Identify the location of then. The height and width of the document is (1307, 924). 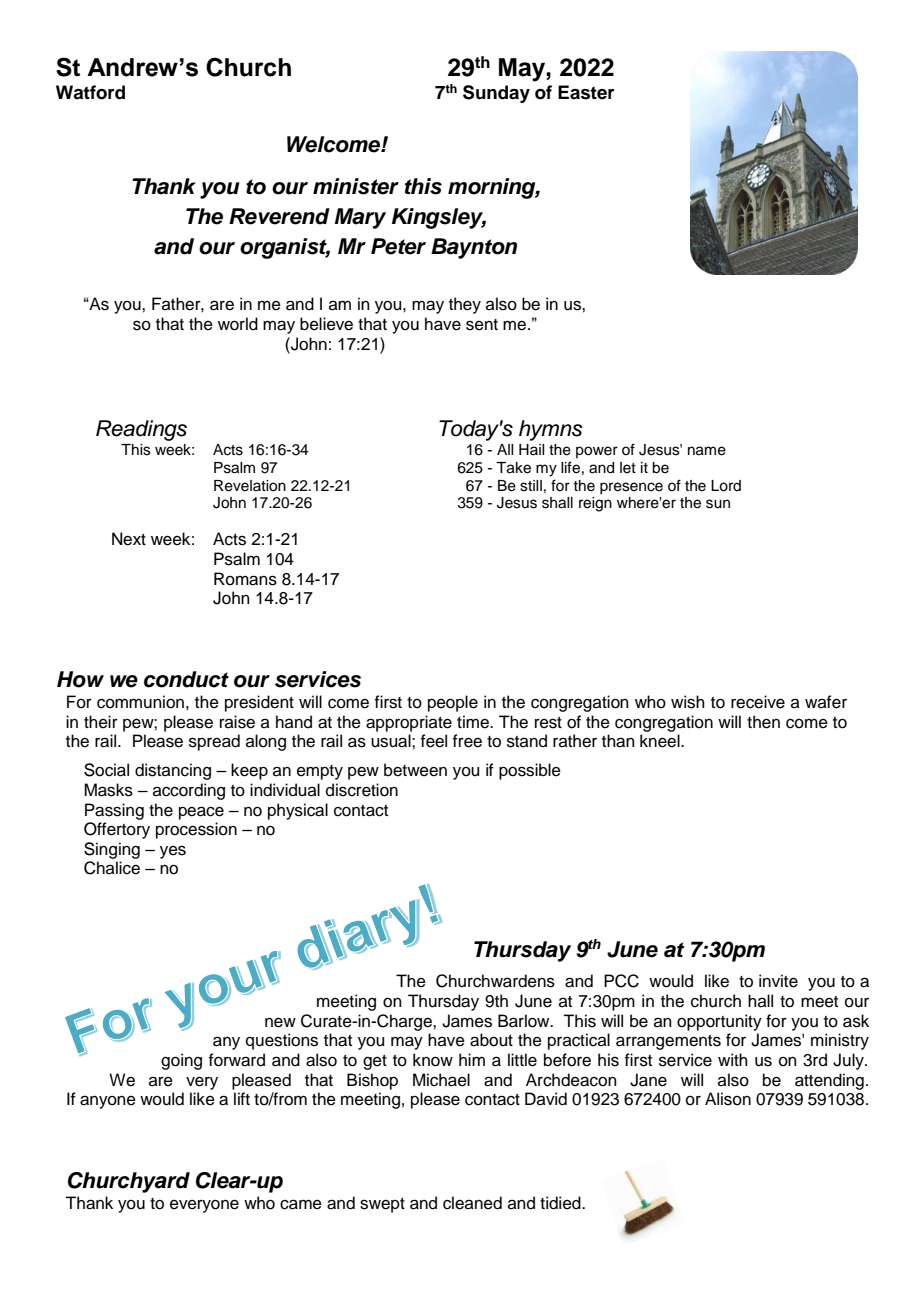
(763, 722).
